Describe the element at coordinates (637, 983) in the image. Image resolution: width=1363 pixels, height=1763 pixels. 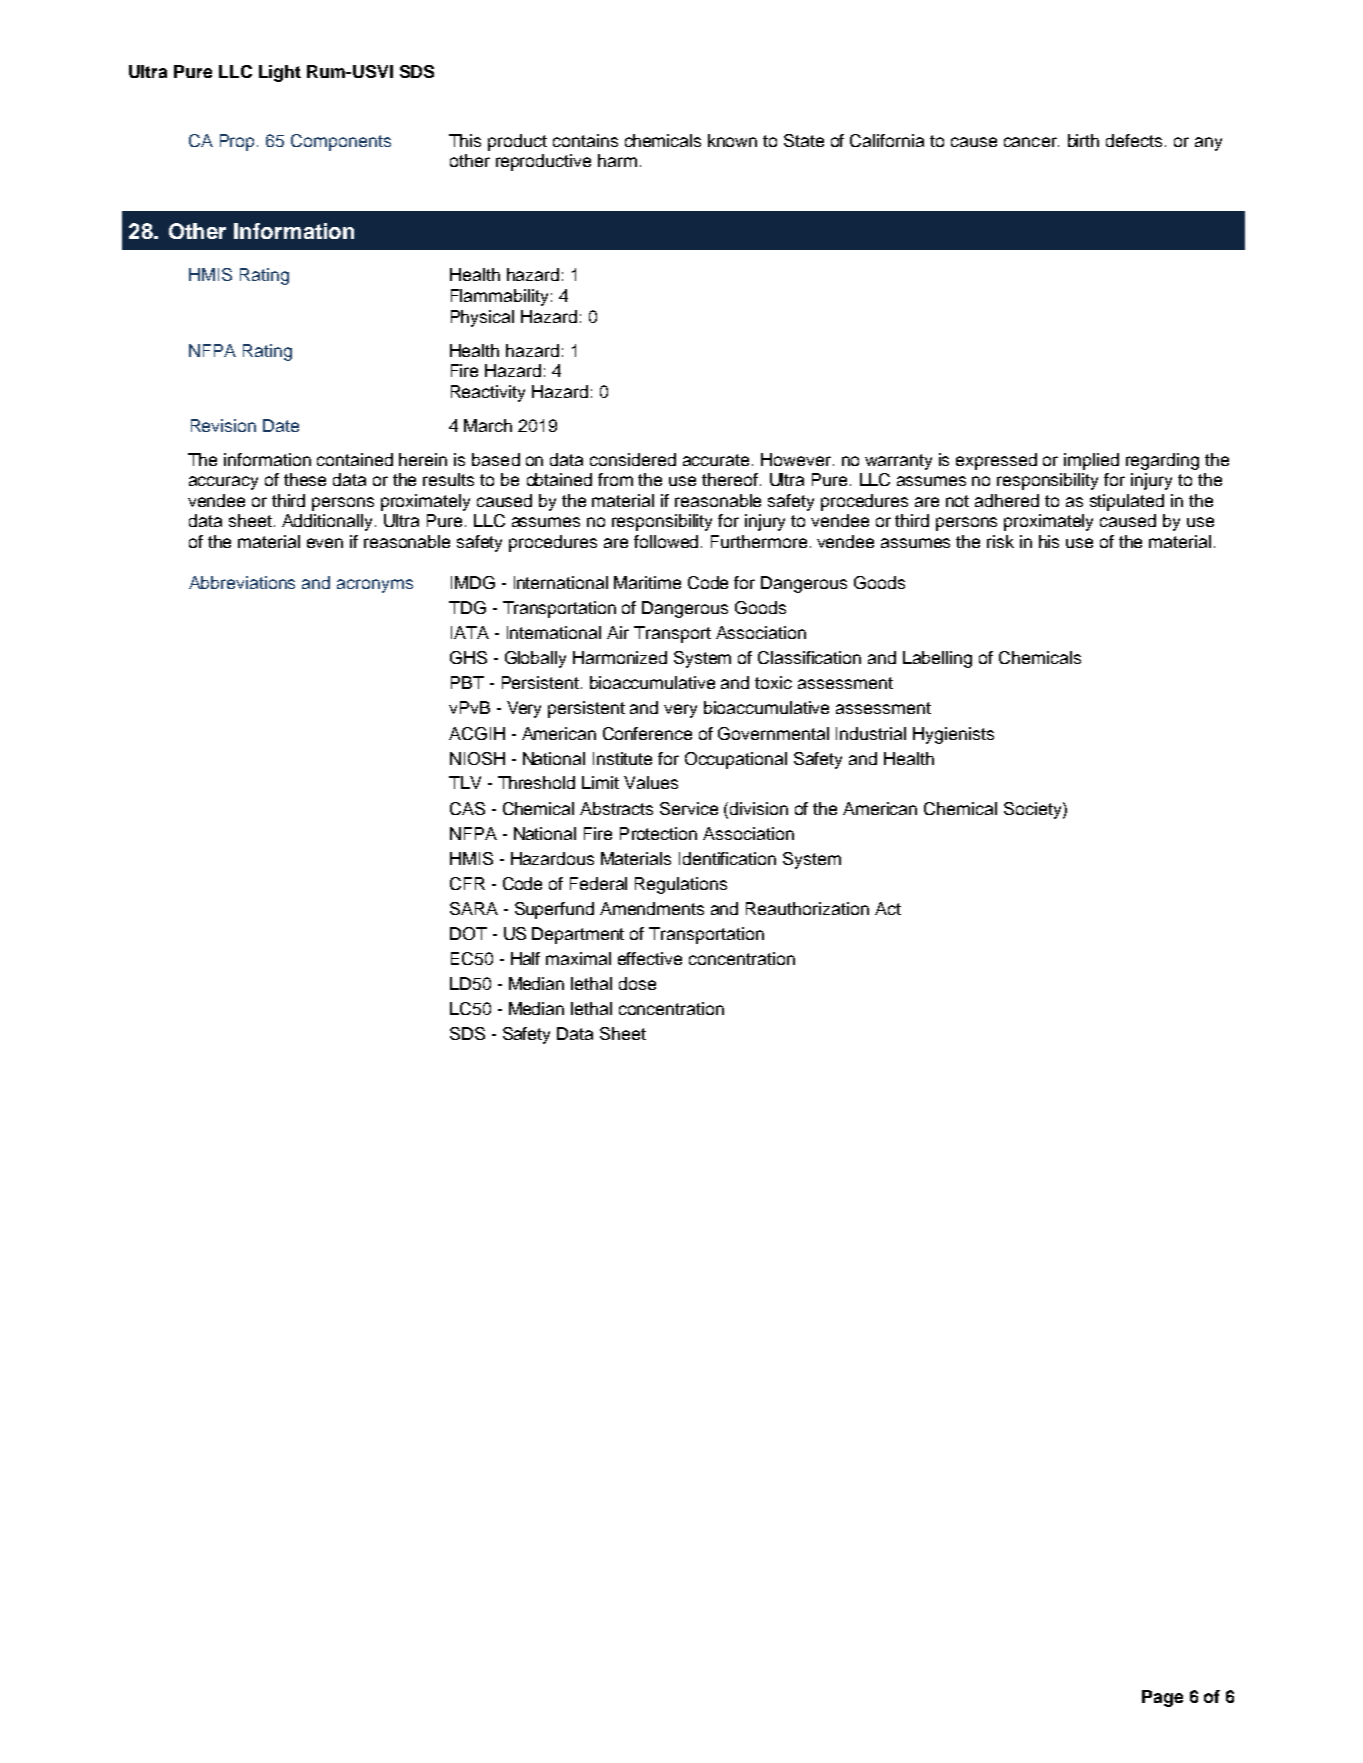
I see `dose` at that location.
